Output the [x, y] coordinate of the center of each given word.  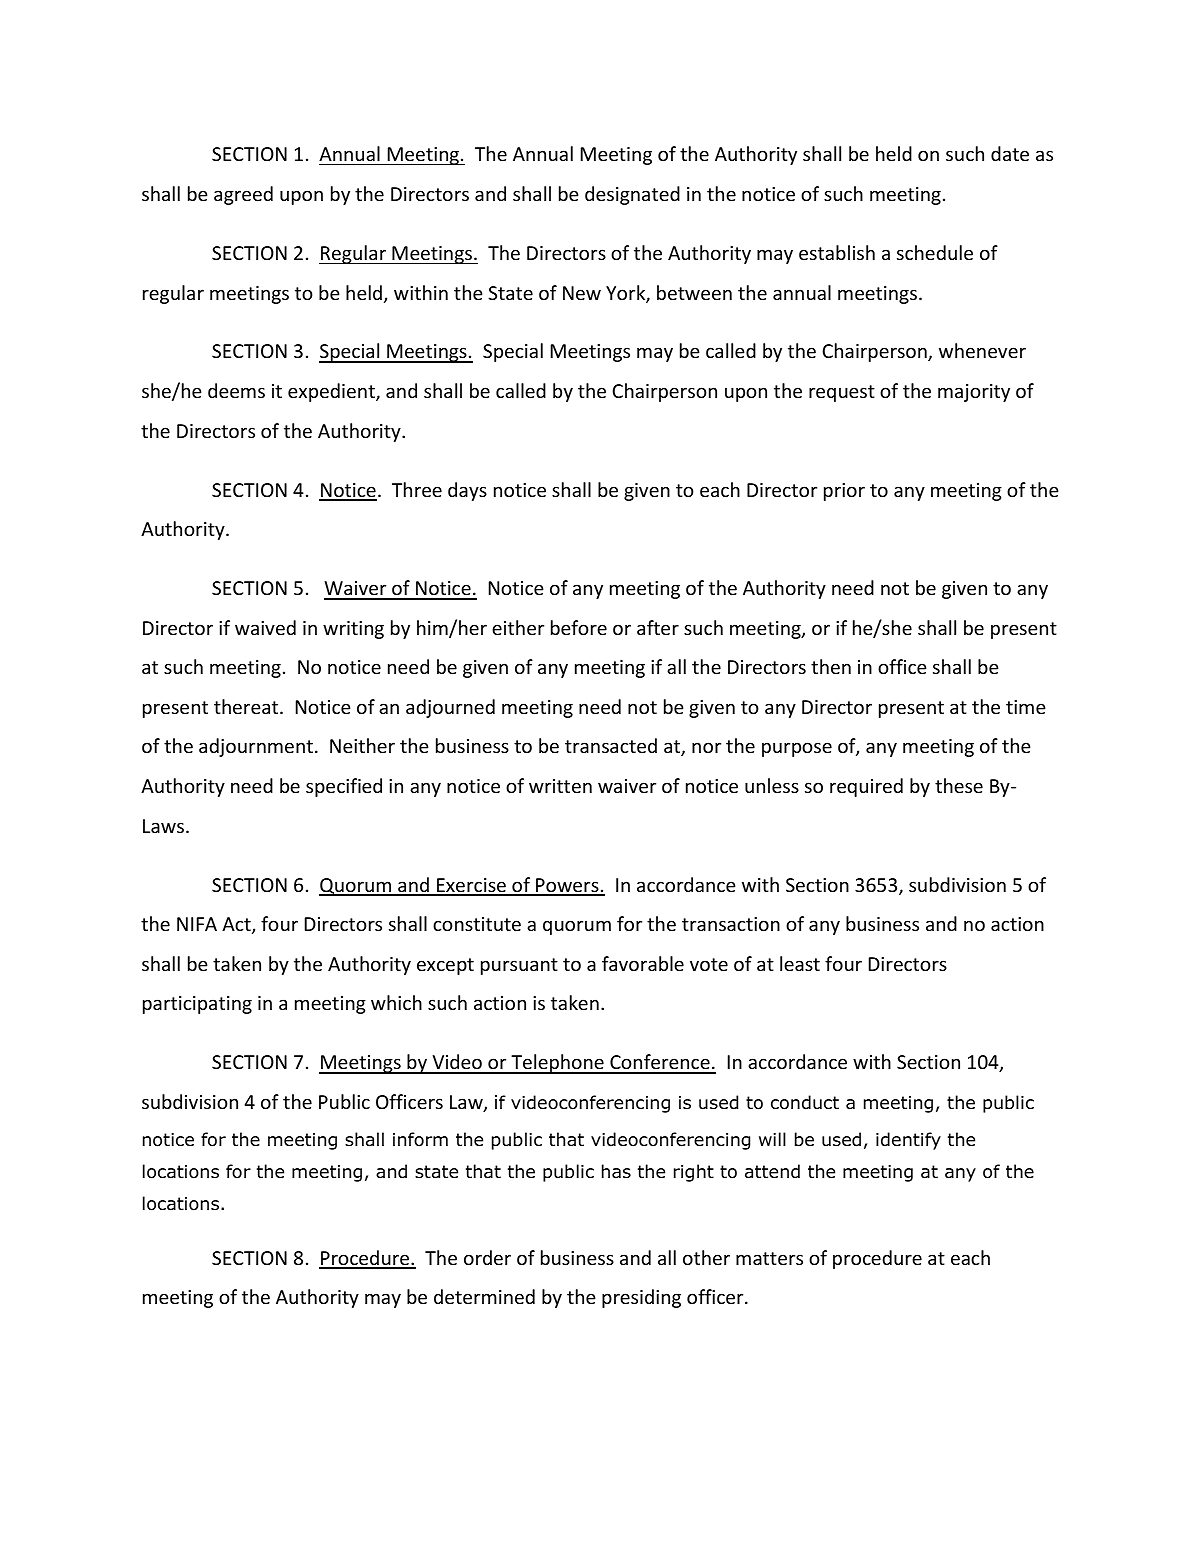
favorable [643, 963]
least [800, 963]
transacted [611, 745]
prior [844, 492]
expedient [332, 392]
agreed [243, 195]
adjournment [256, 747]
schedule [935, 252]
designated [632, 195]
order [487, 1257]
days [467, 491]
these [959, 785]
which [396, 1002]
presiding [641, 1298]
